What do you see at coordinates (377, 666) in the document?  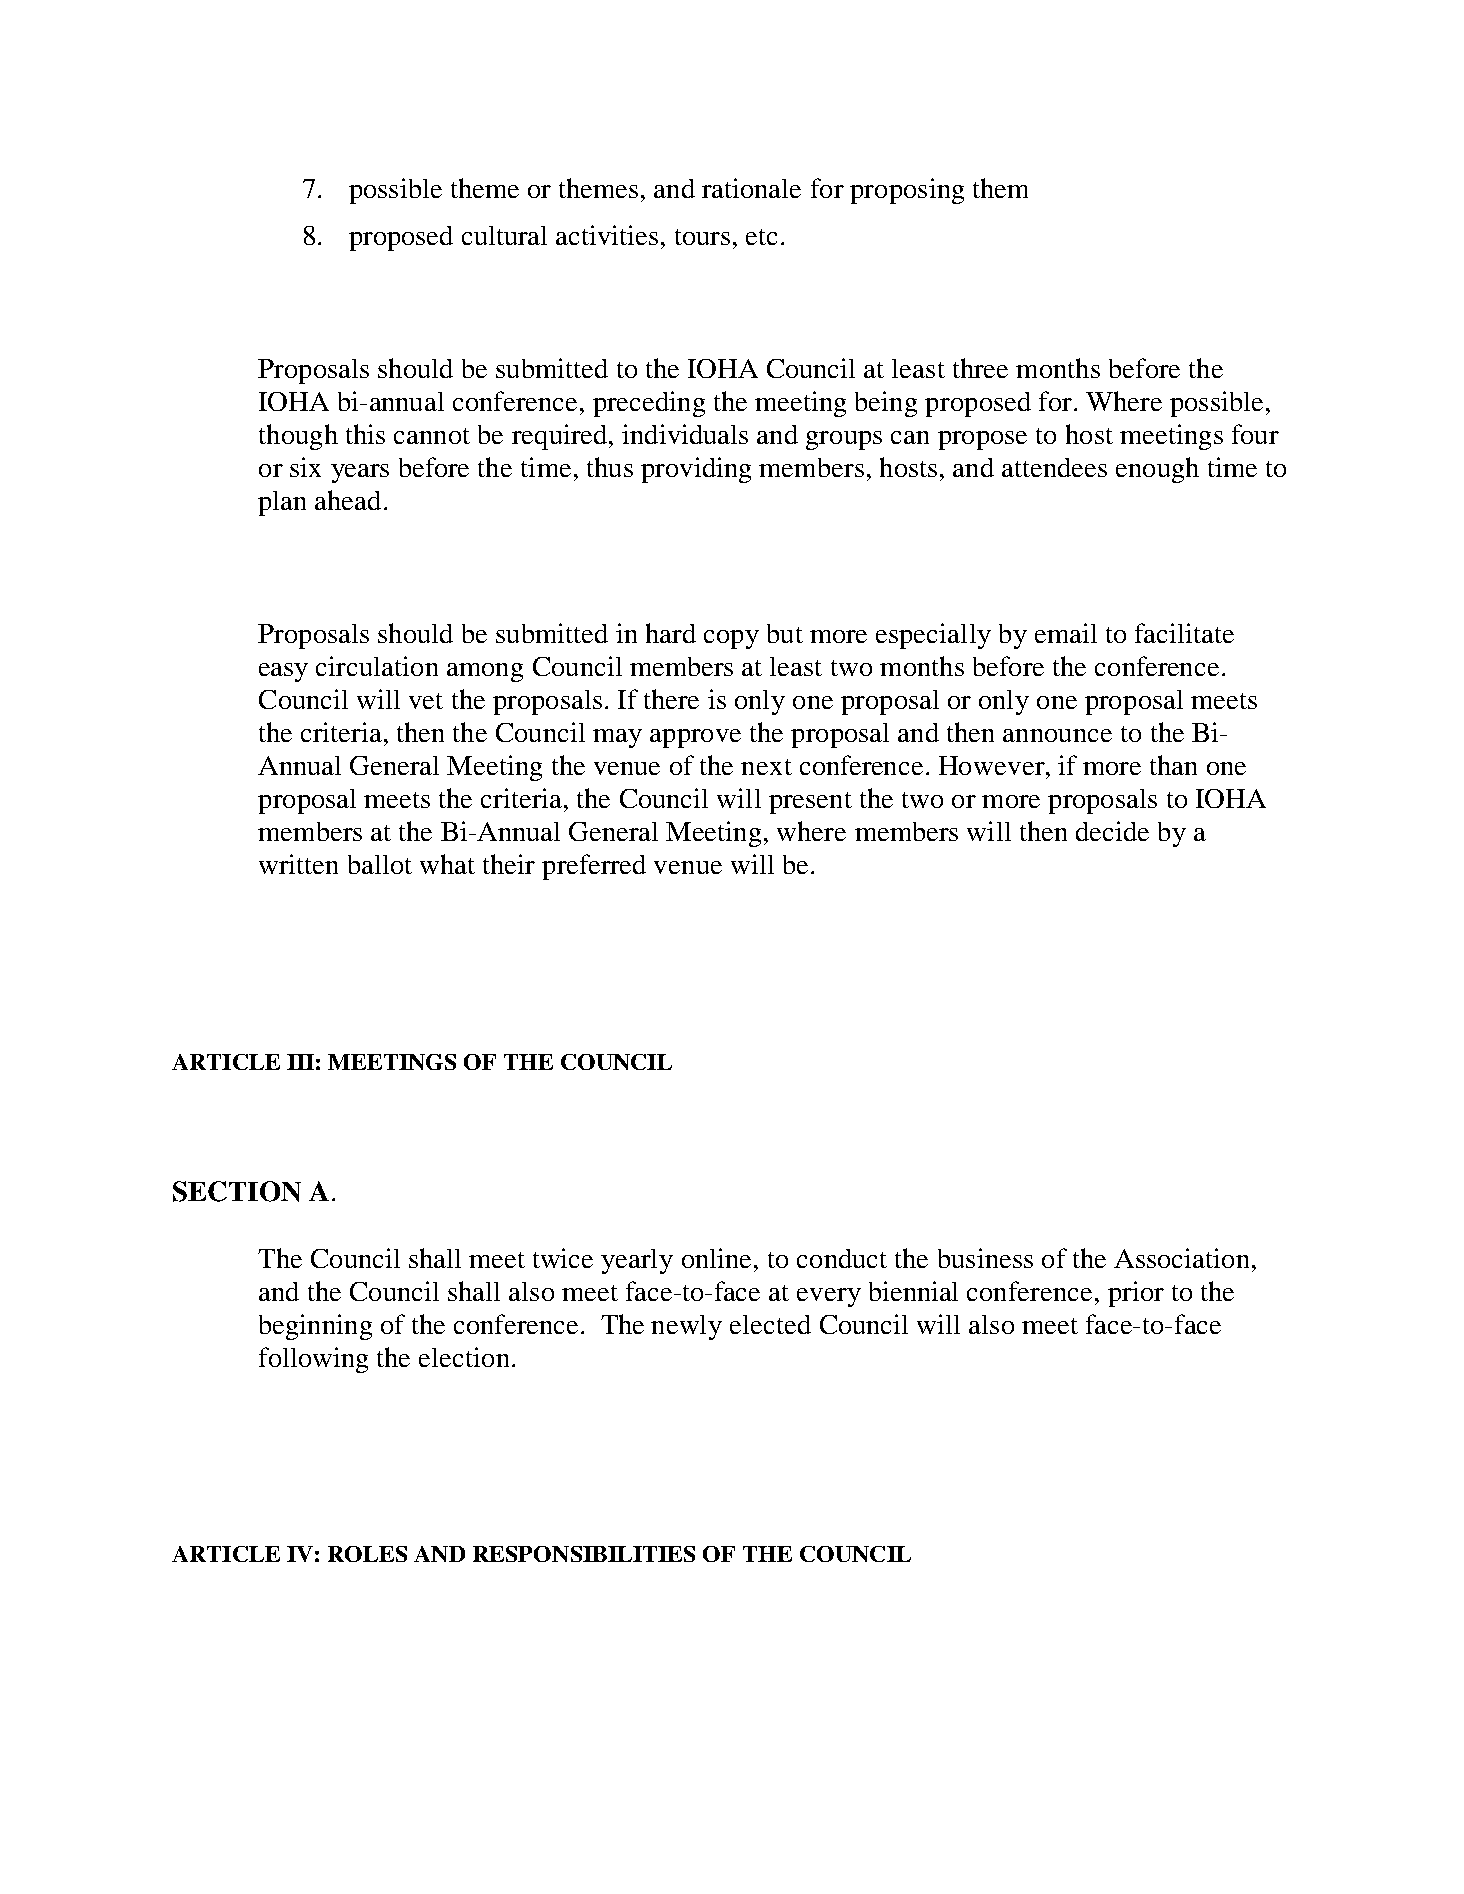 I see `circulation` at bounding box center [377, 666].
